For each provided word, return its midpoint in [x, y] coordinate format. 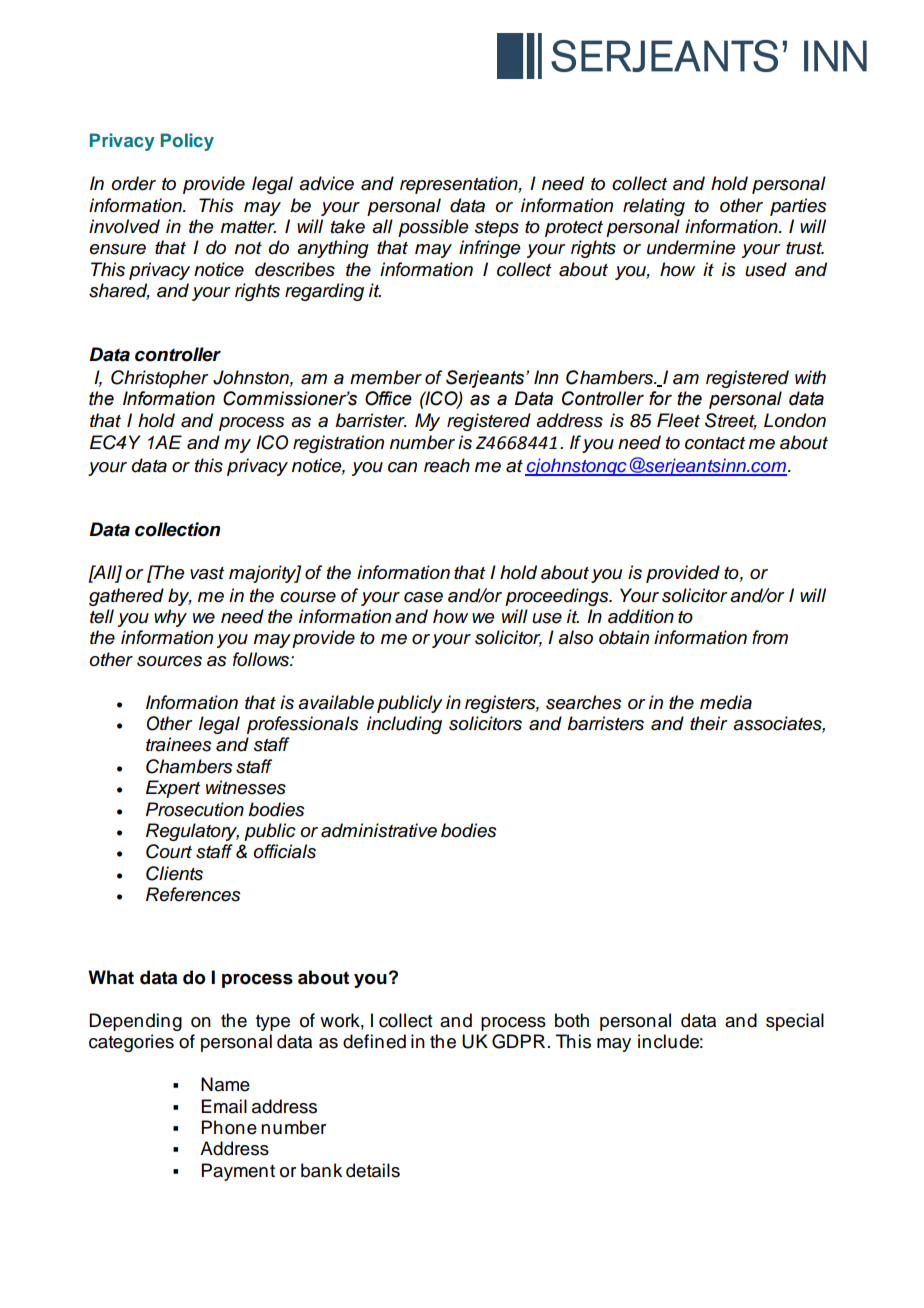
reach [447, 465]
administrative [379, 830]
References [193, 894]
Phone [229, 1127]
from [770, 637]
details [373, 1170]
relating [654, 207]
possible [433, 228]
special [795, 1022]
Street [731, 421]
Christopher [160, 379]
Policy [187, 142]
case [423, 597]
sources [169, 661]
